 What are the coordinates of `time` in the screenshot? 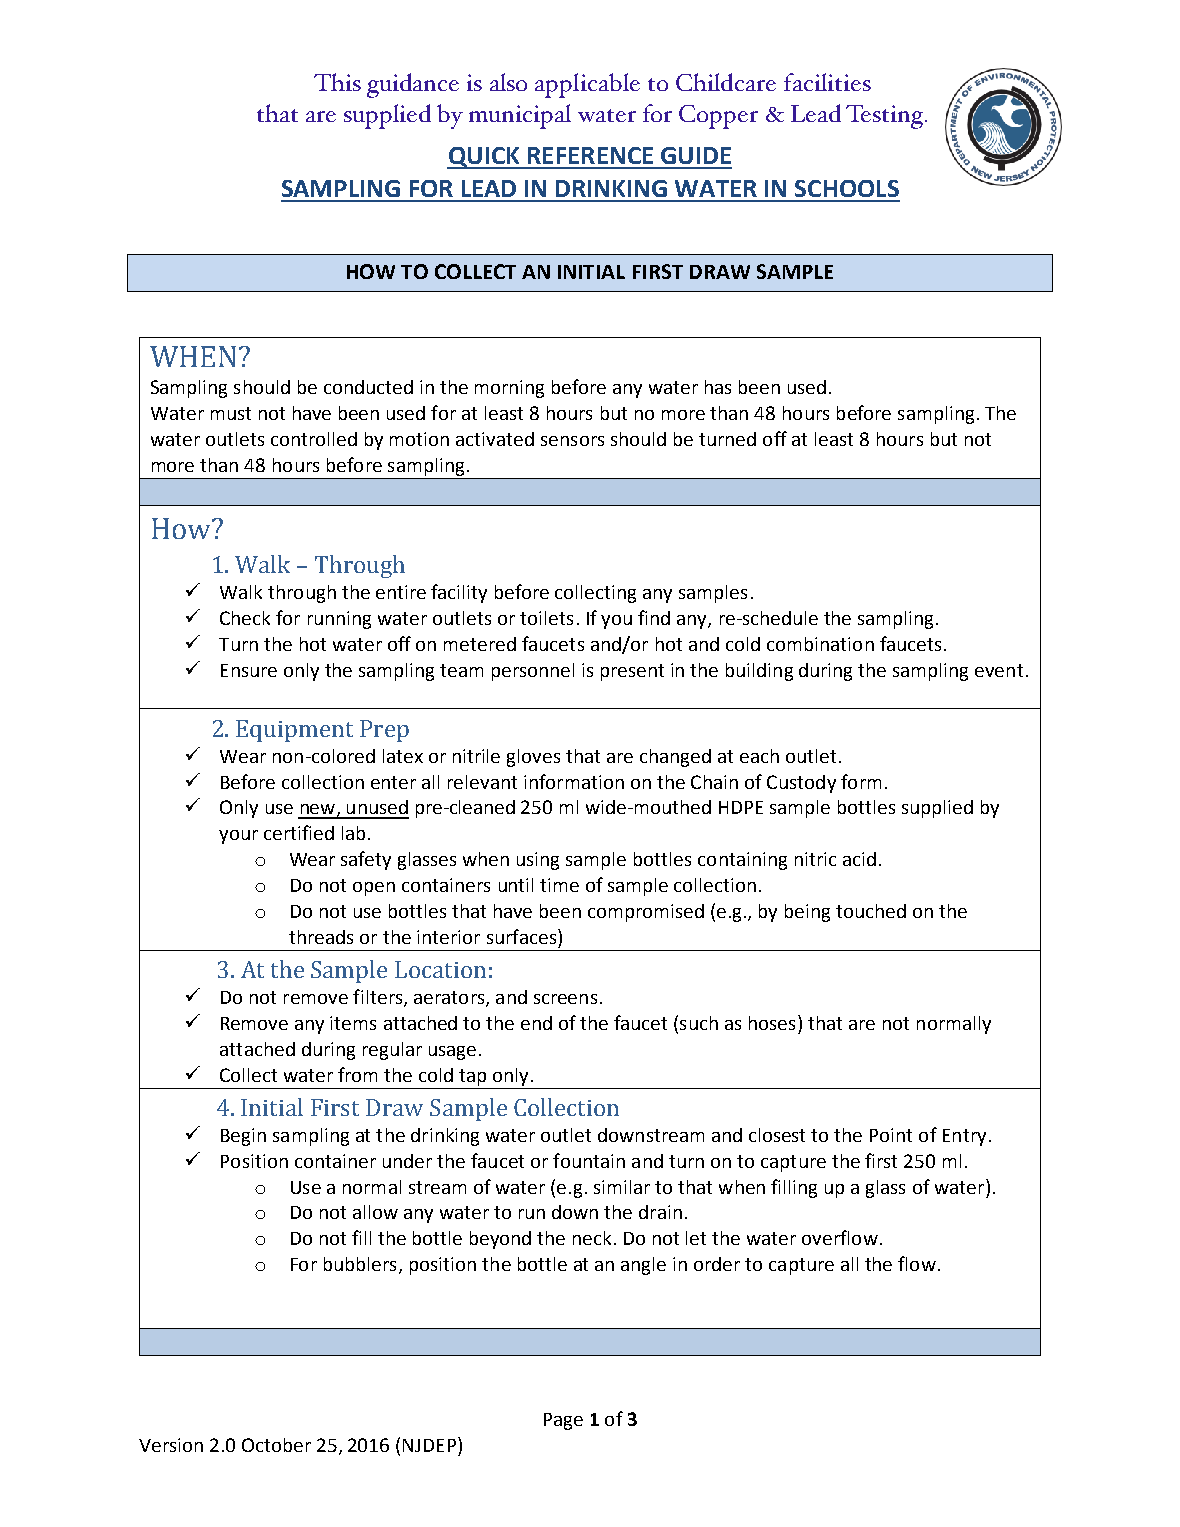 It's located at (559, 885).
